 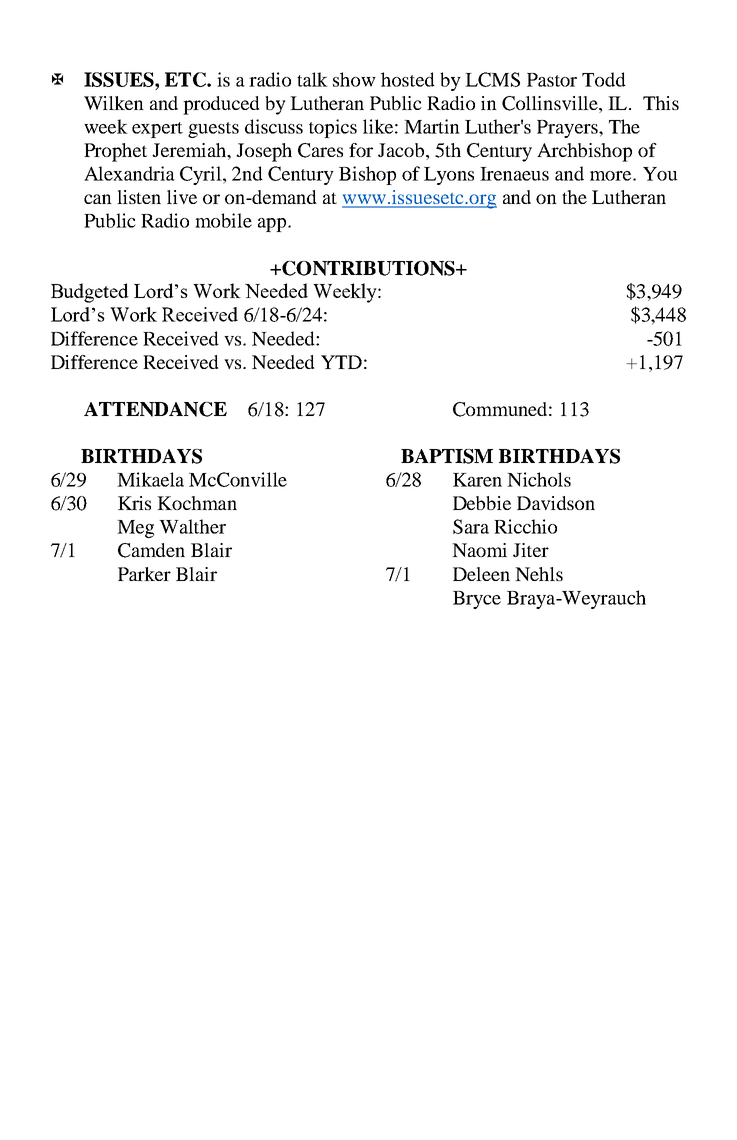 What do you see at coordinates (477, 600) in the document?
I see `Bryce` at bounding box center [477, 600].
